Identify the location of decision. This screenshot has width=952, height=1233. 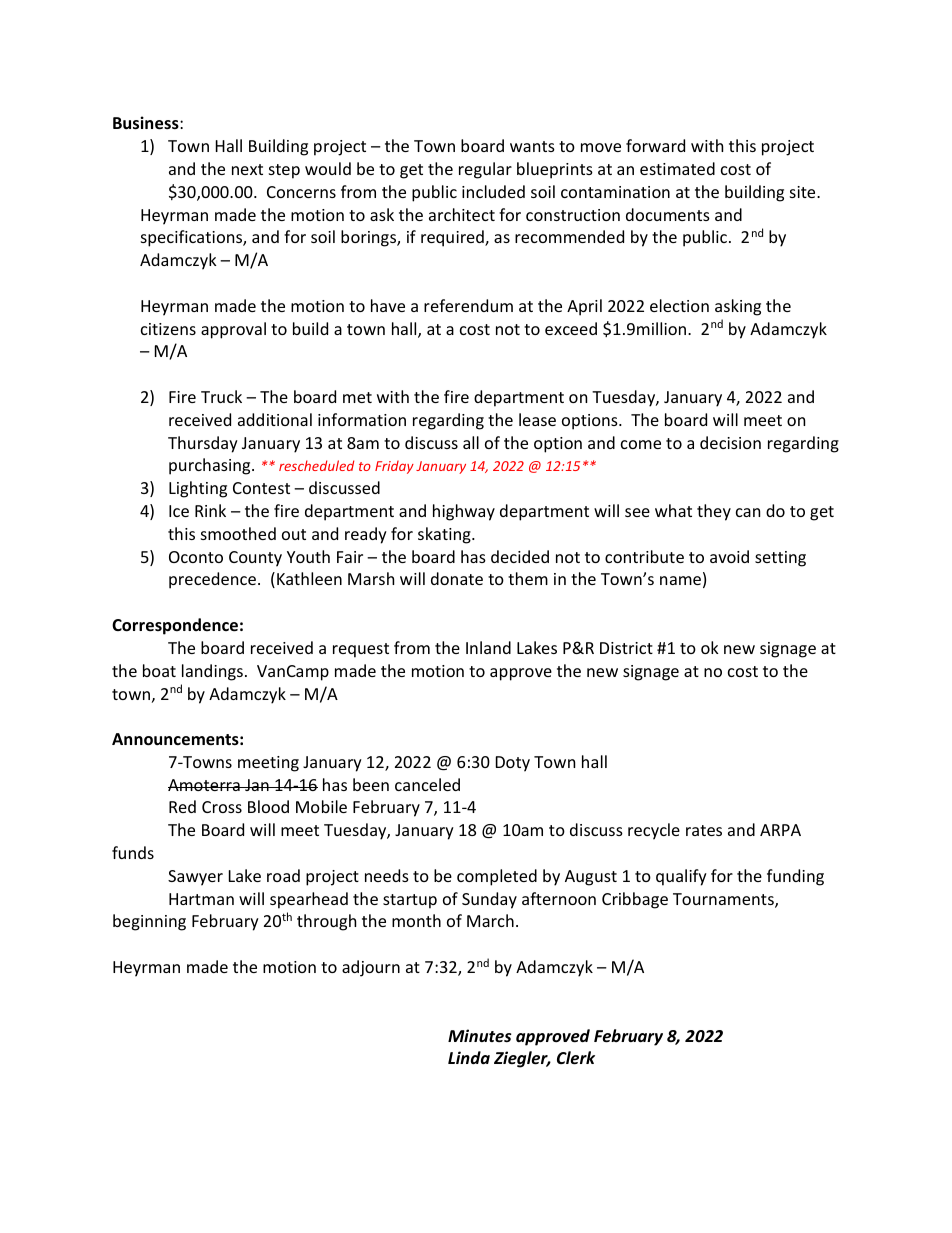
(730, 442).
